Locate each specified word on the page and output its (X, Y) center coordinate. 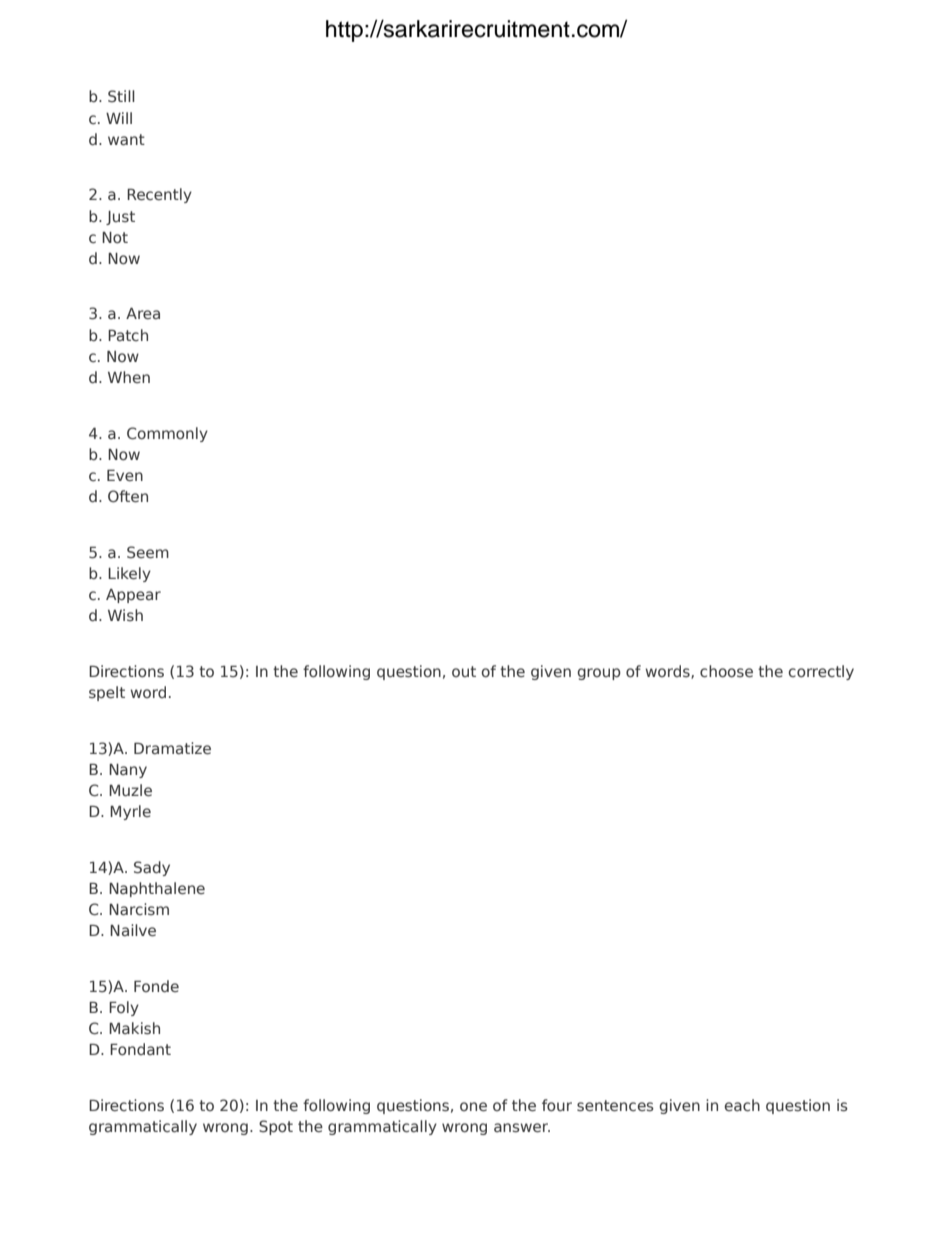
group (599, 674)
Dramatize (172, 748)
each (742, 1105)
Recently (159, 195)
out (464, 671)
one (473, 1106)
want (126, 139)
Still (121, 96)
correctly (821, 672)
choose (726, 671)
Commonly (167, 434)
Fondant (140, 1049)
